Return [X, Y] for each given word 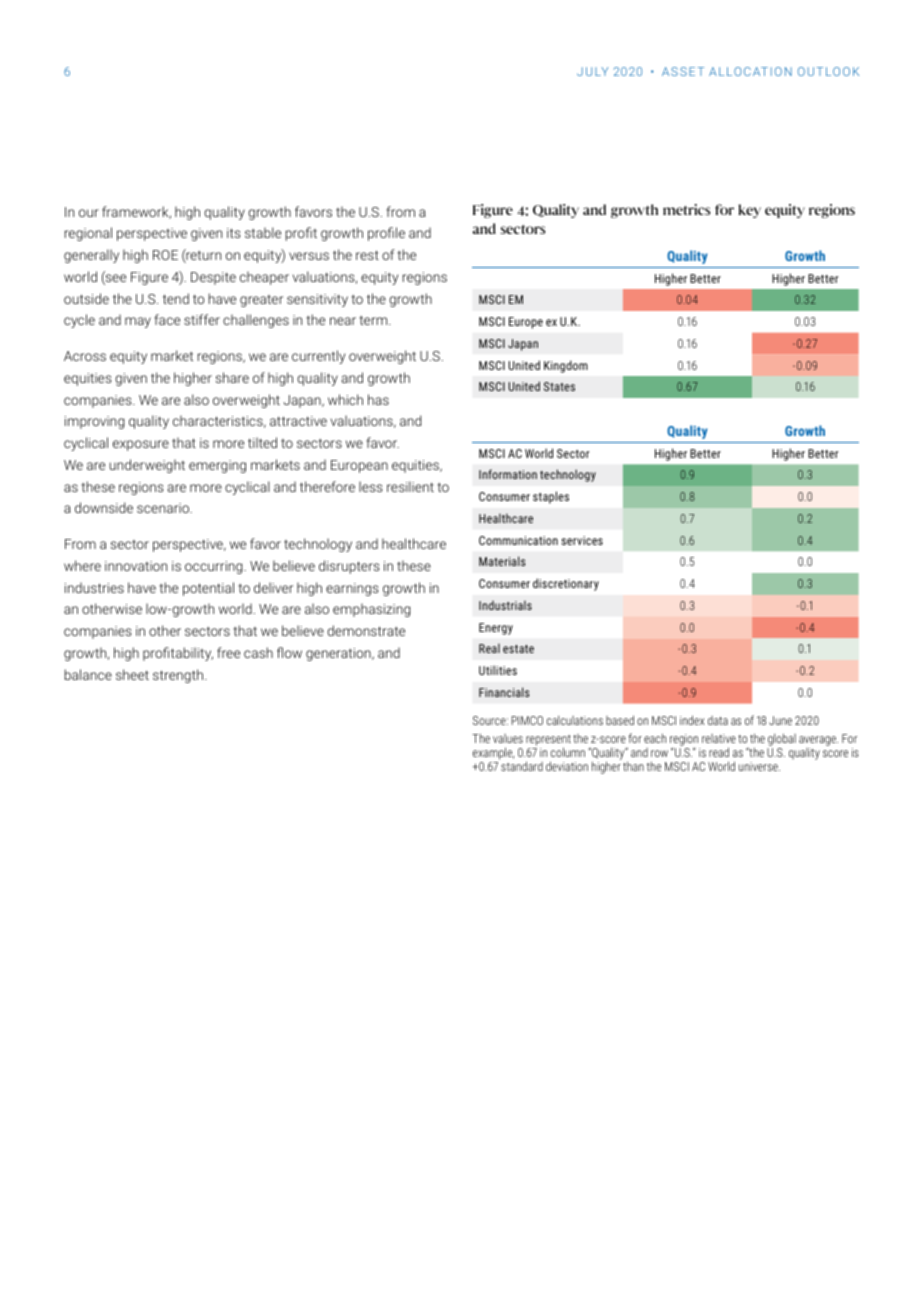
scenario [164, 508]
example [493, 755]
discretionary [566, 584]
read [719, 752]
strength [179, 676]
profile [386, 234]
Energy [496, 629]
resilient [410, 486]
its [234, 233]
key [749, 211]
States [559, 386]
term [374, 320]
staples [551, 497]
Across [85, 356]
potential [208, 589]
